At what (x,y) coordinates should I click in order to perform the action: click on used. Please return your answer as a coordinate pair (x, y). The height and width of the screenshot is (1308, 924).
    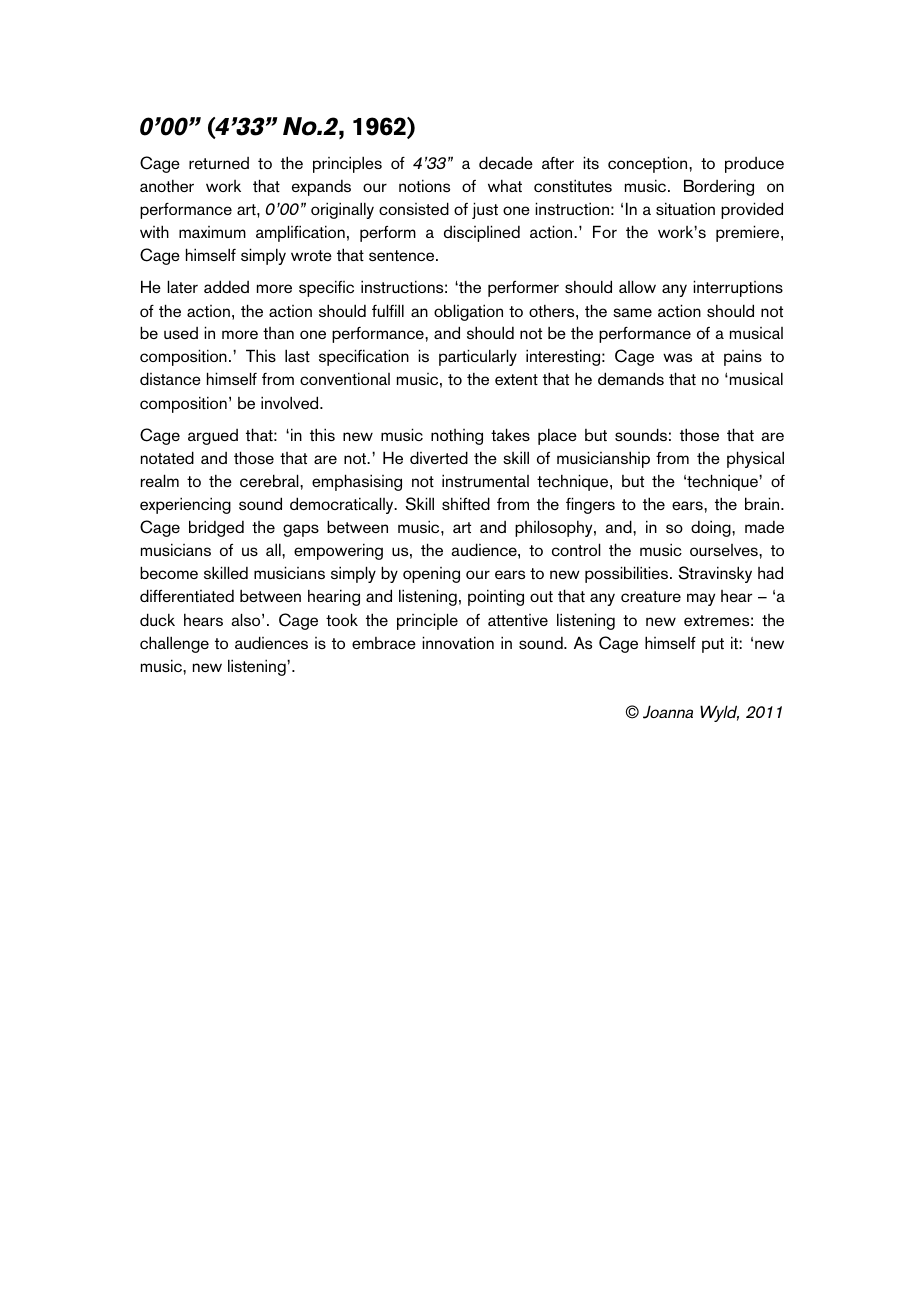
    Looking at the image, I should click on (181, 333).
